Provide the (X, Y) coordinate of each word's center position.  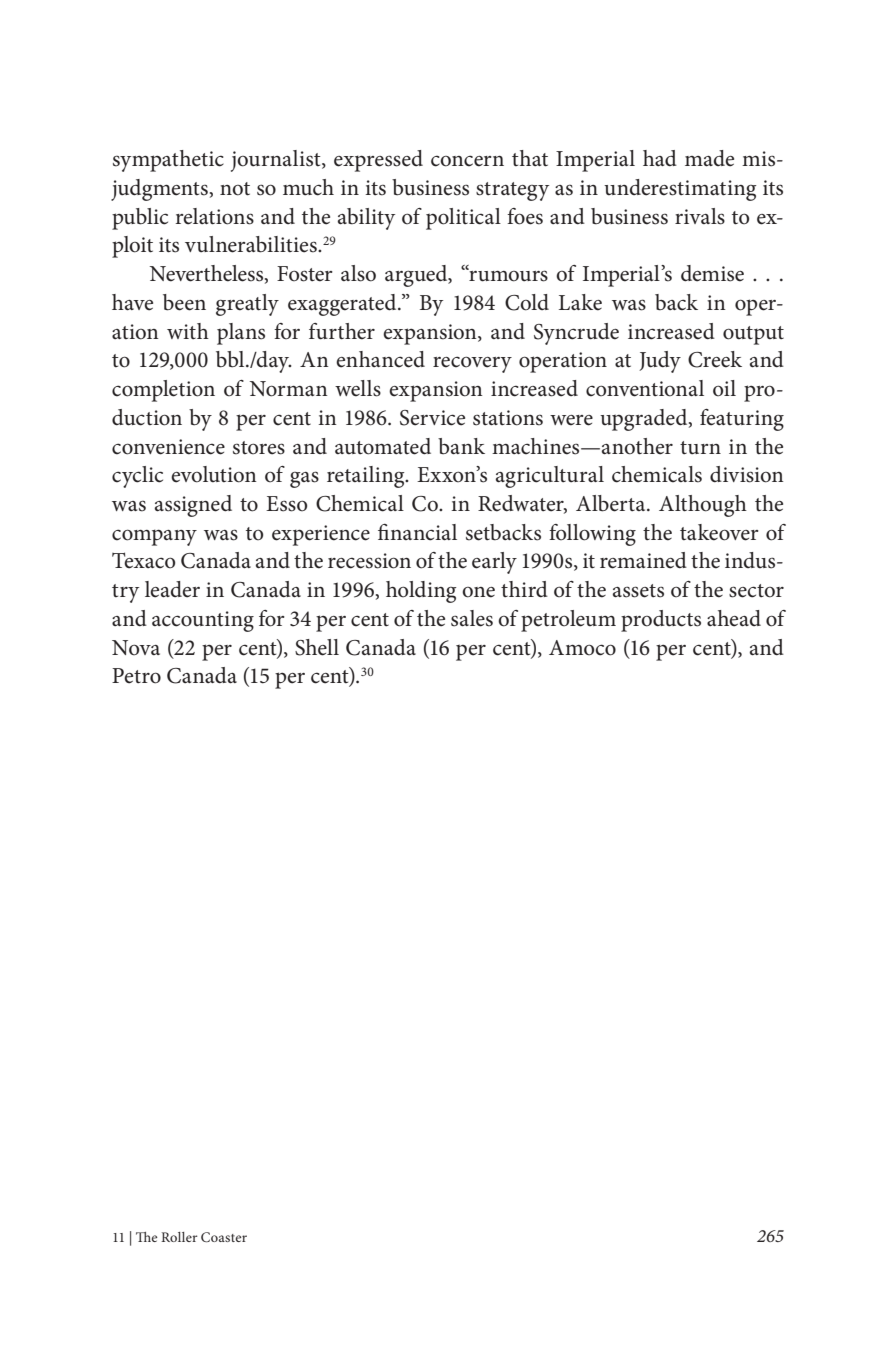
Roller (179, 1237)
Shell (317, 647)
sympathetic (168, 161)
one (478, 592)
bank (461, 446)
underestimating (680, 190)
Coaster (224, 1237)
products (661, 621)
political (463, 219)
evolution (214, 474)
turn (700, 448)
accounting (203, 621)
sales (472, 618)
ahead (734, 618)
